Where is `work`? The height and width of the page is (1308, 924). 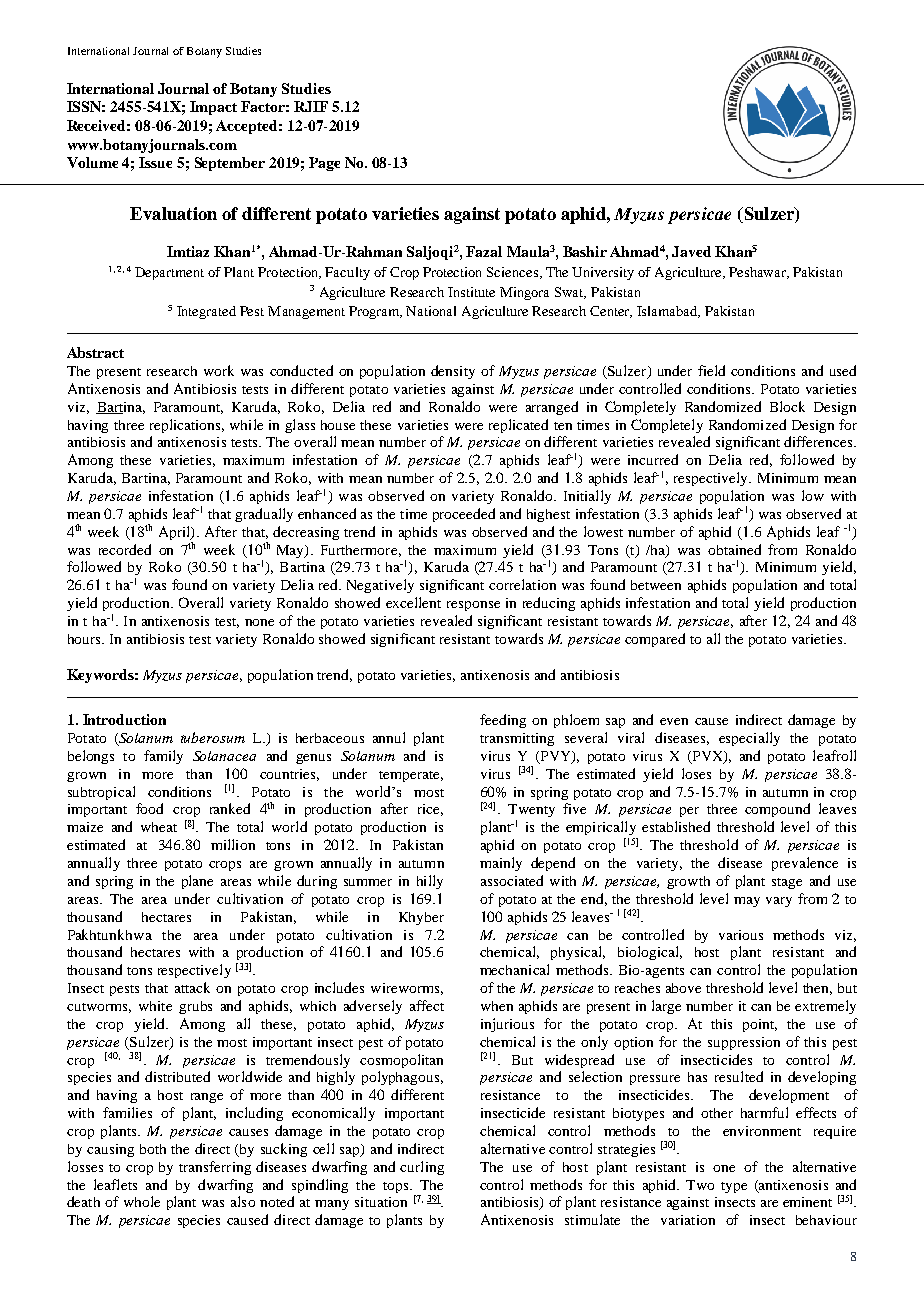 work is located at coordinates (219, 370).
